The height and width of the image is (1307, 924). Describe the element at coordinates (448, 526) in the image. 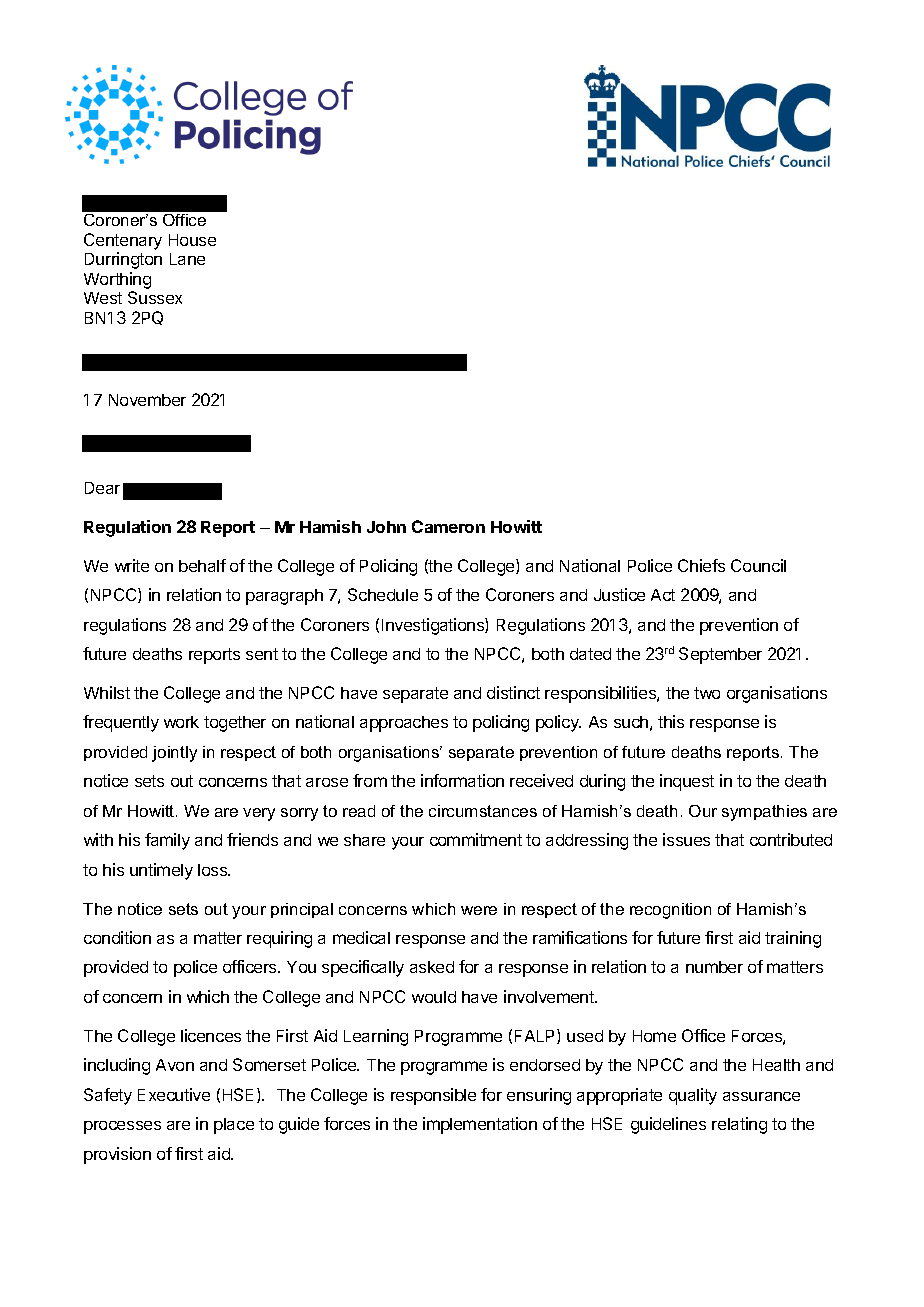

I see `Cameron` at that location.
